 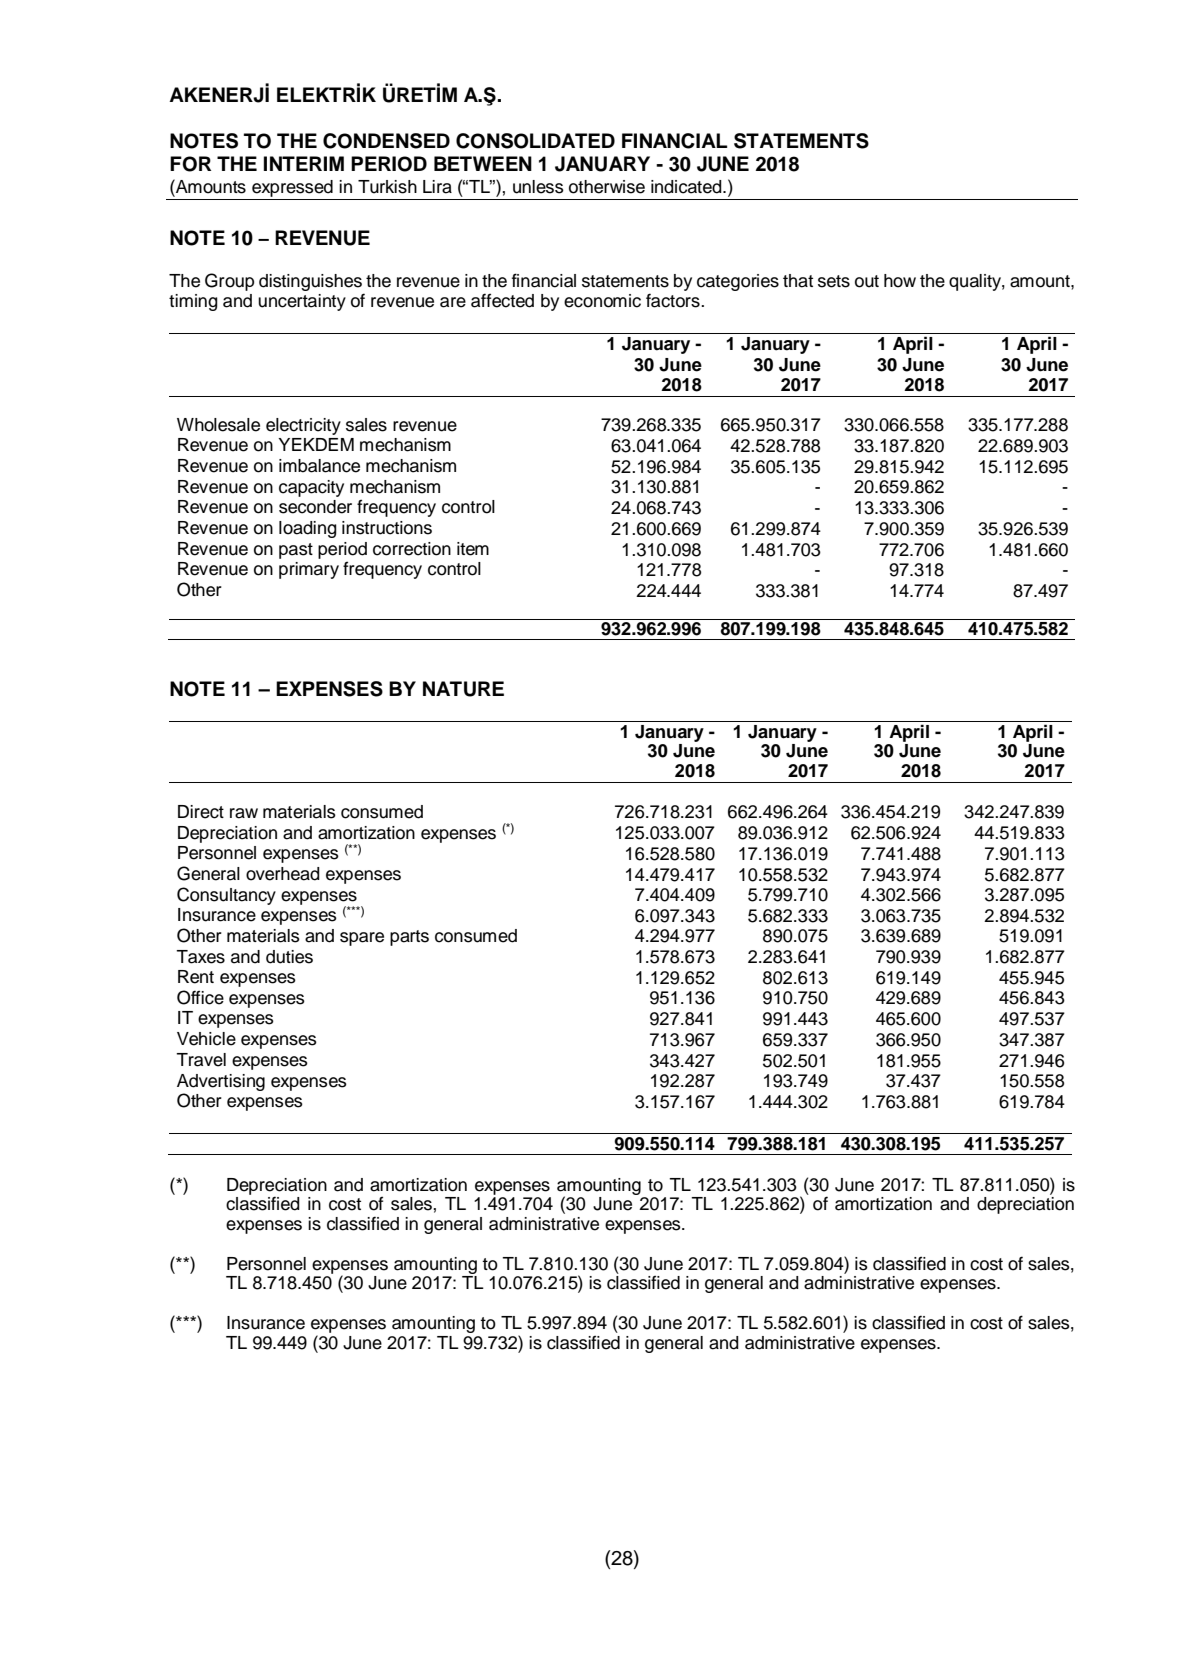 What do you see at coordinates (221, 1082) in the image?
I see `Advertising` at bounding box center [221, 1082].
